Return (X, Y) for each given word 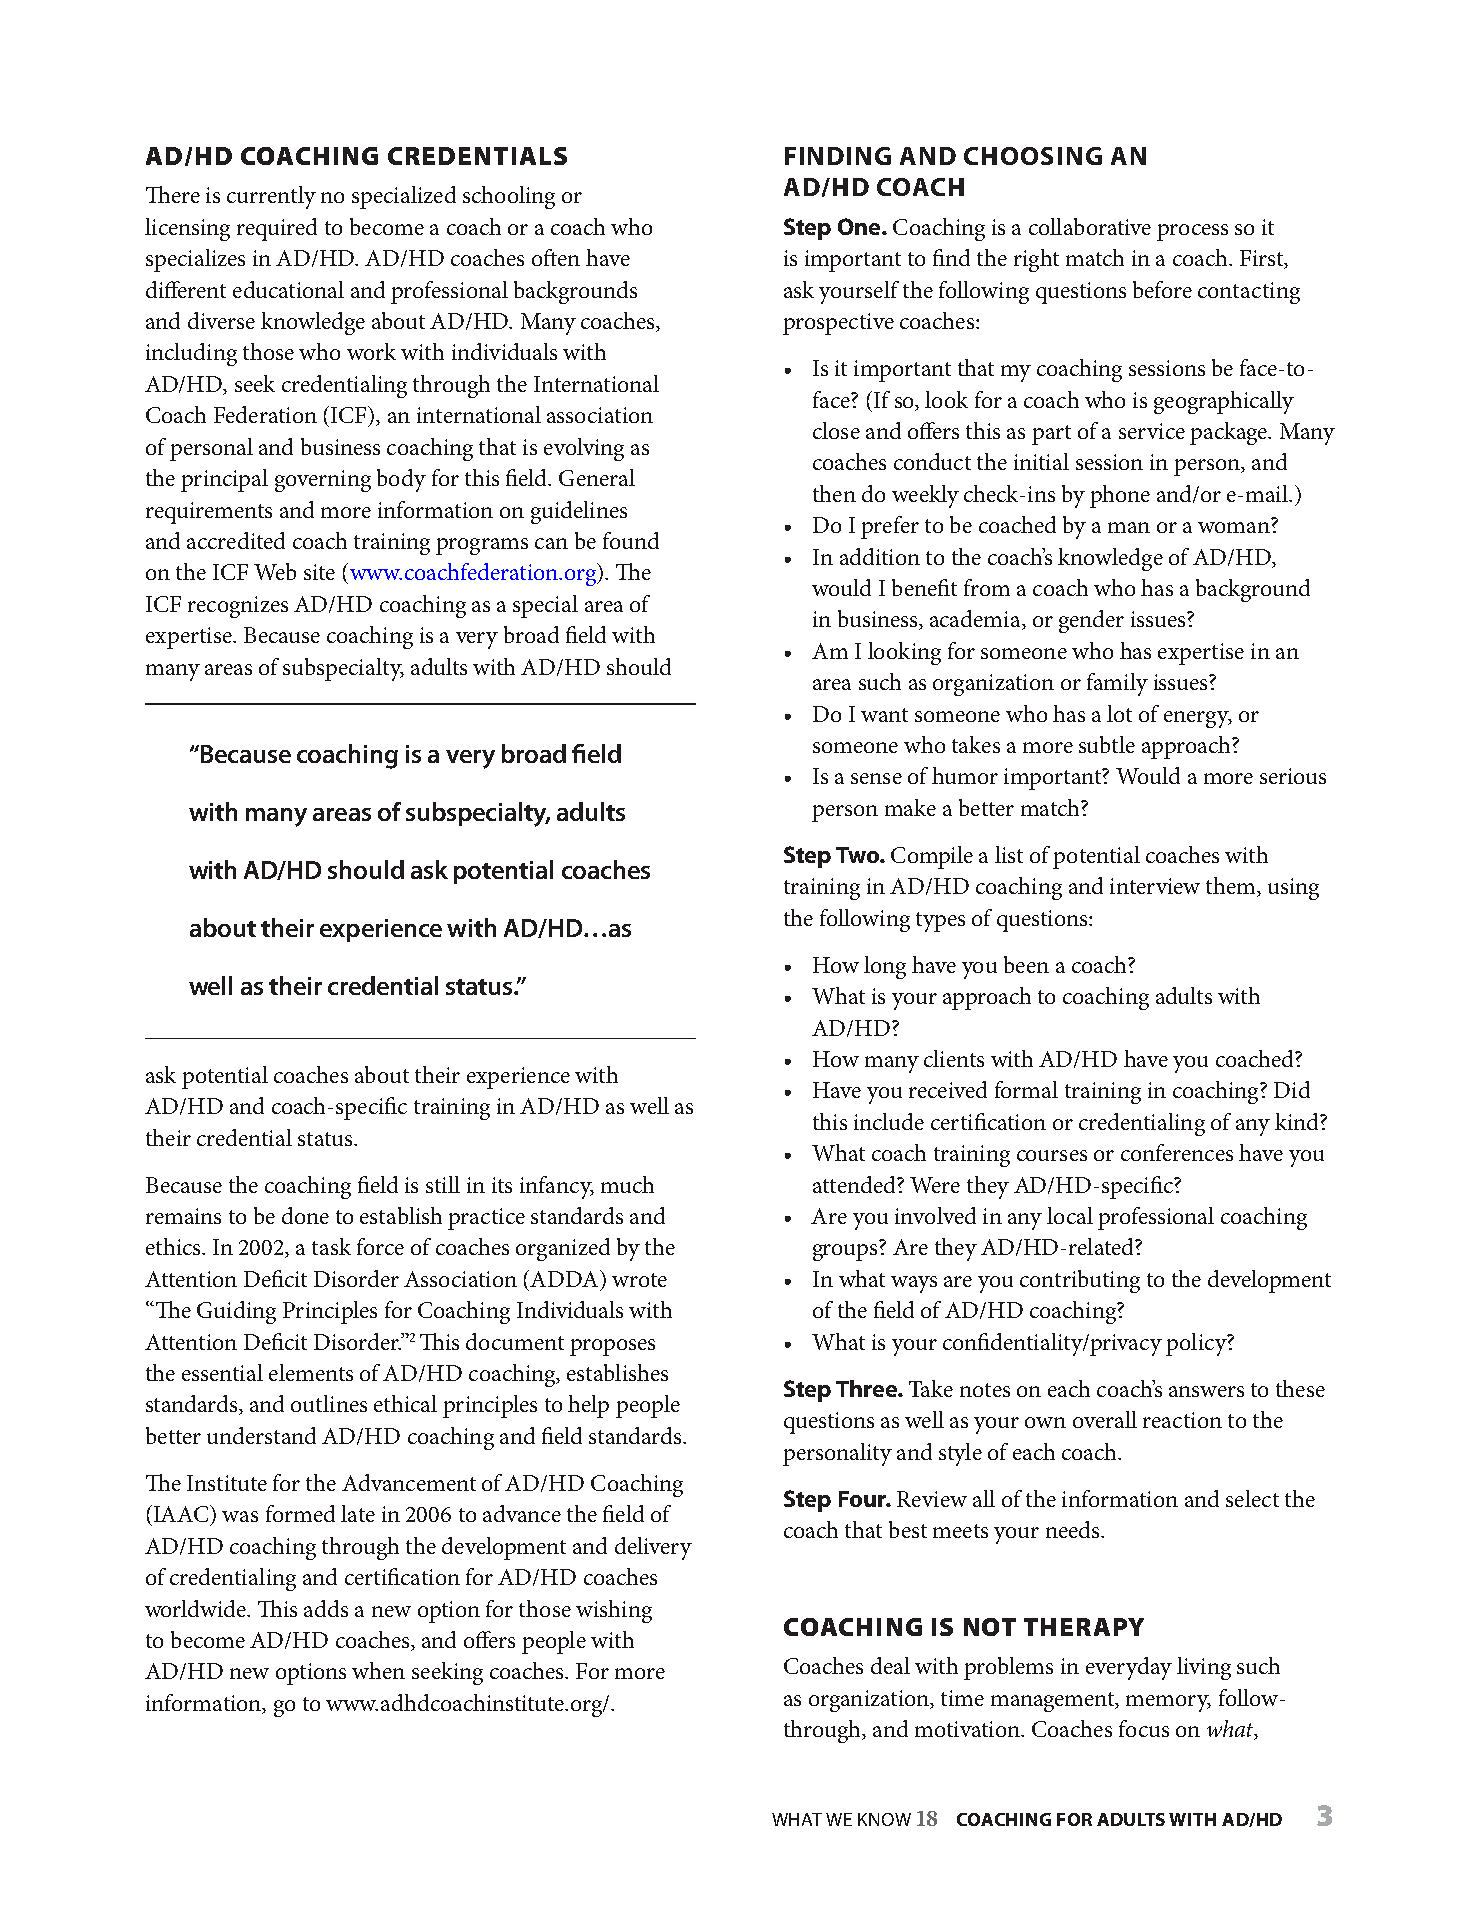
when (378, 1670)
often (556, 257)
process (1192, 232)
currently (271, 197)
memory (1168, 1703)
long (885, 967)
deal (890, 1665)
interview (1155, 886)
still (443, 1184)
